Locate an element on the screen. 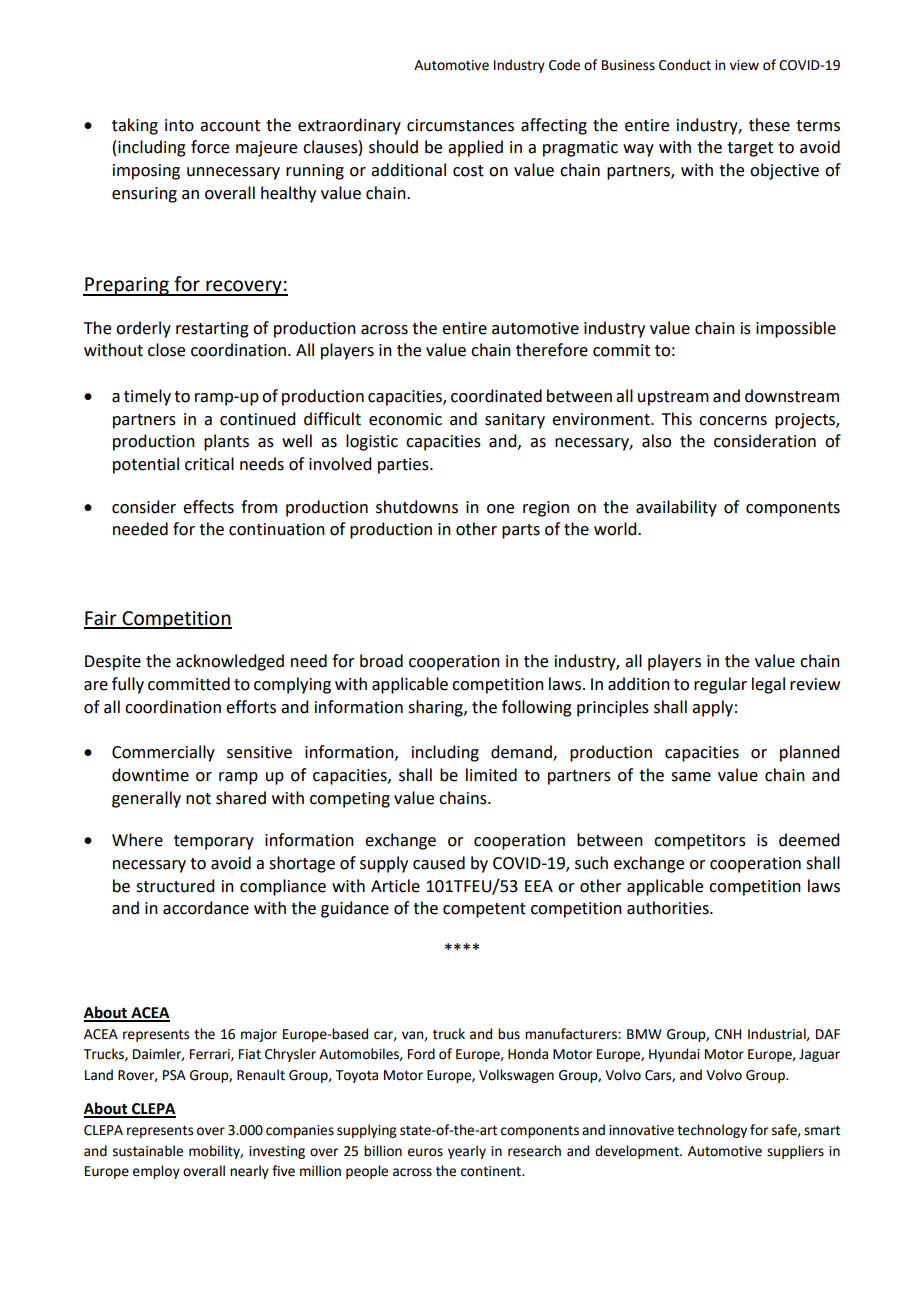 The image size is (924, 1308). broad is located at coordinates (381, 661).
